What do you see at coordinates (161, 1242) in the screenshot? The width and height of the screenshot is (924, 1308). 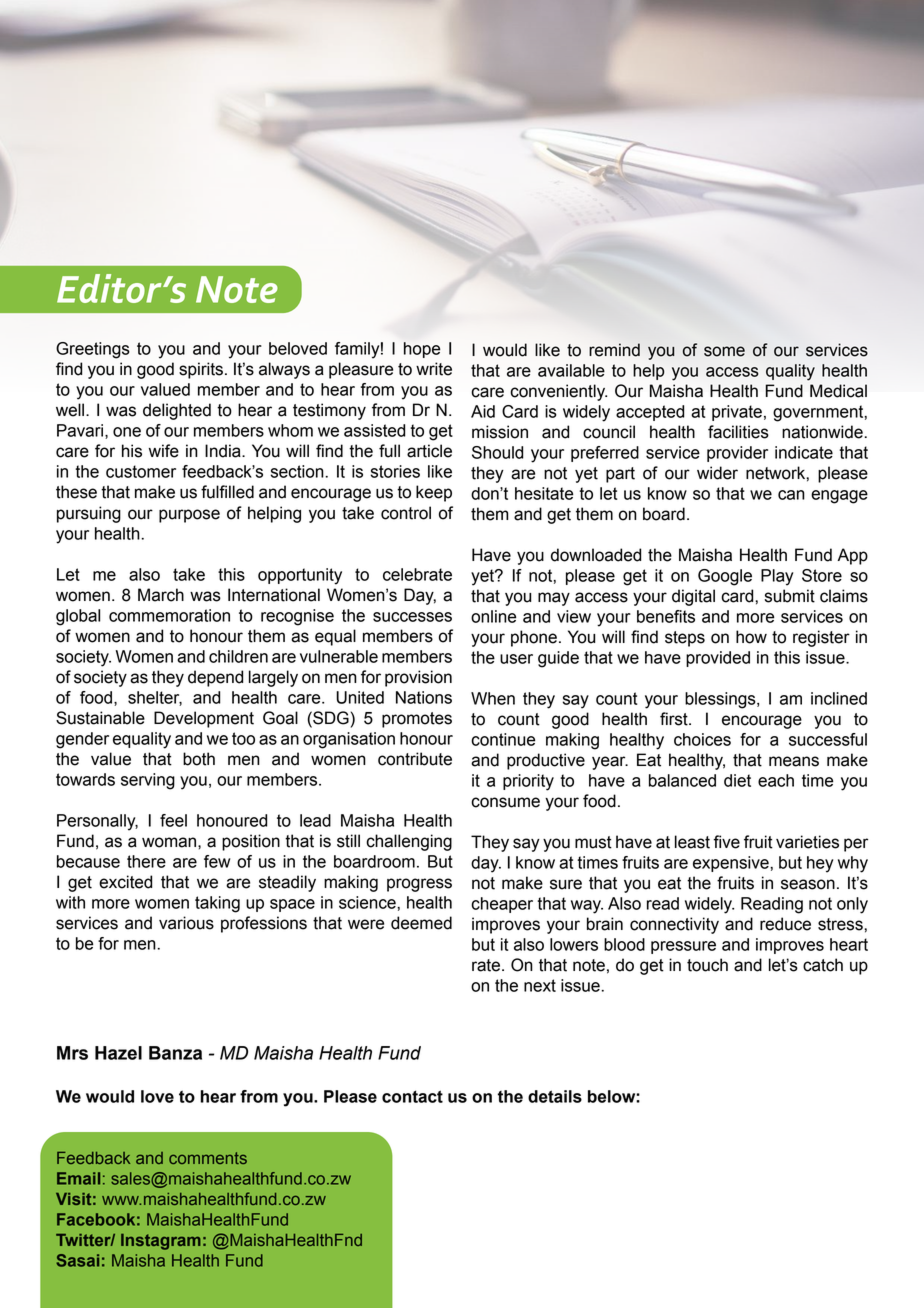 I see `Instagram` at bounding box center [161, 1242].
